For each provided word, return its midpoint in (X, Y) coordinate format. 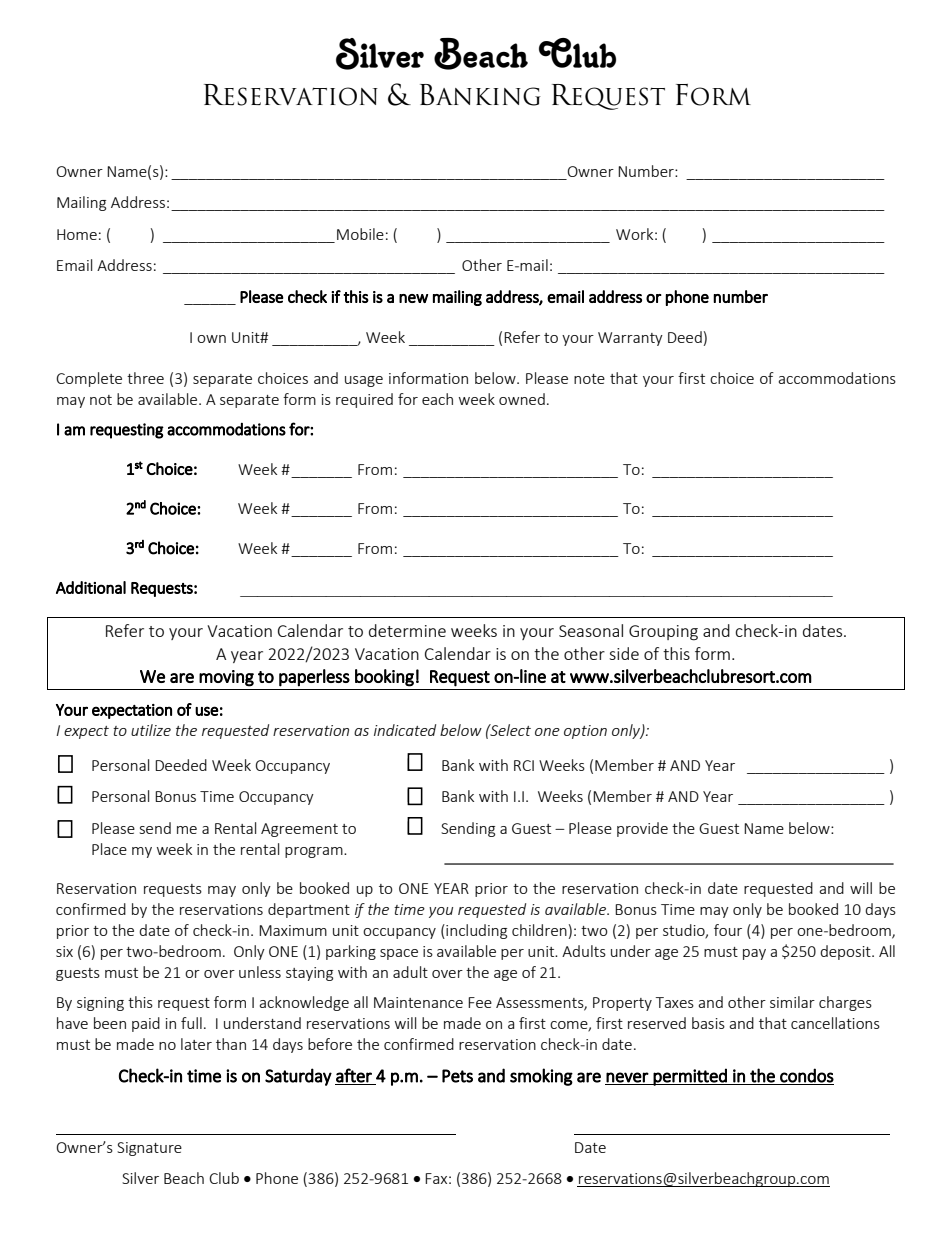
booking (384, 678)
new (413, 298)
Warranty (630, 339)
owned (522, 399)
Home (77, 234)
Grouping (663, 633)
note (589, 379)
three (145, 378)
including (475, 931)
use (207, 711)
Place (109, 849)
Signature (149, 1149)
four (728, 930)
